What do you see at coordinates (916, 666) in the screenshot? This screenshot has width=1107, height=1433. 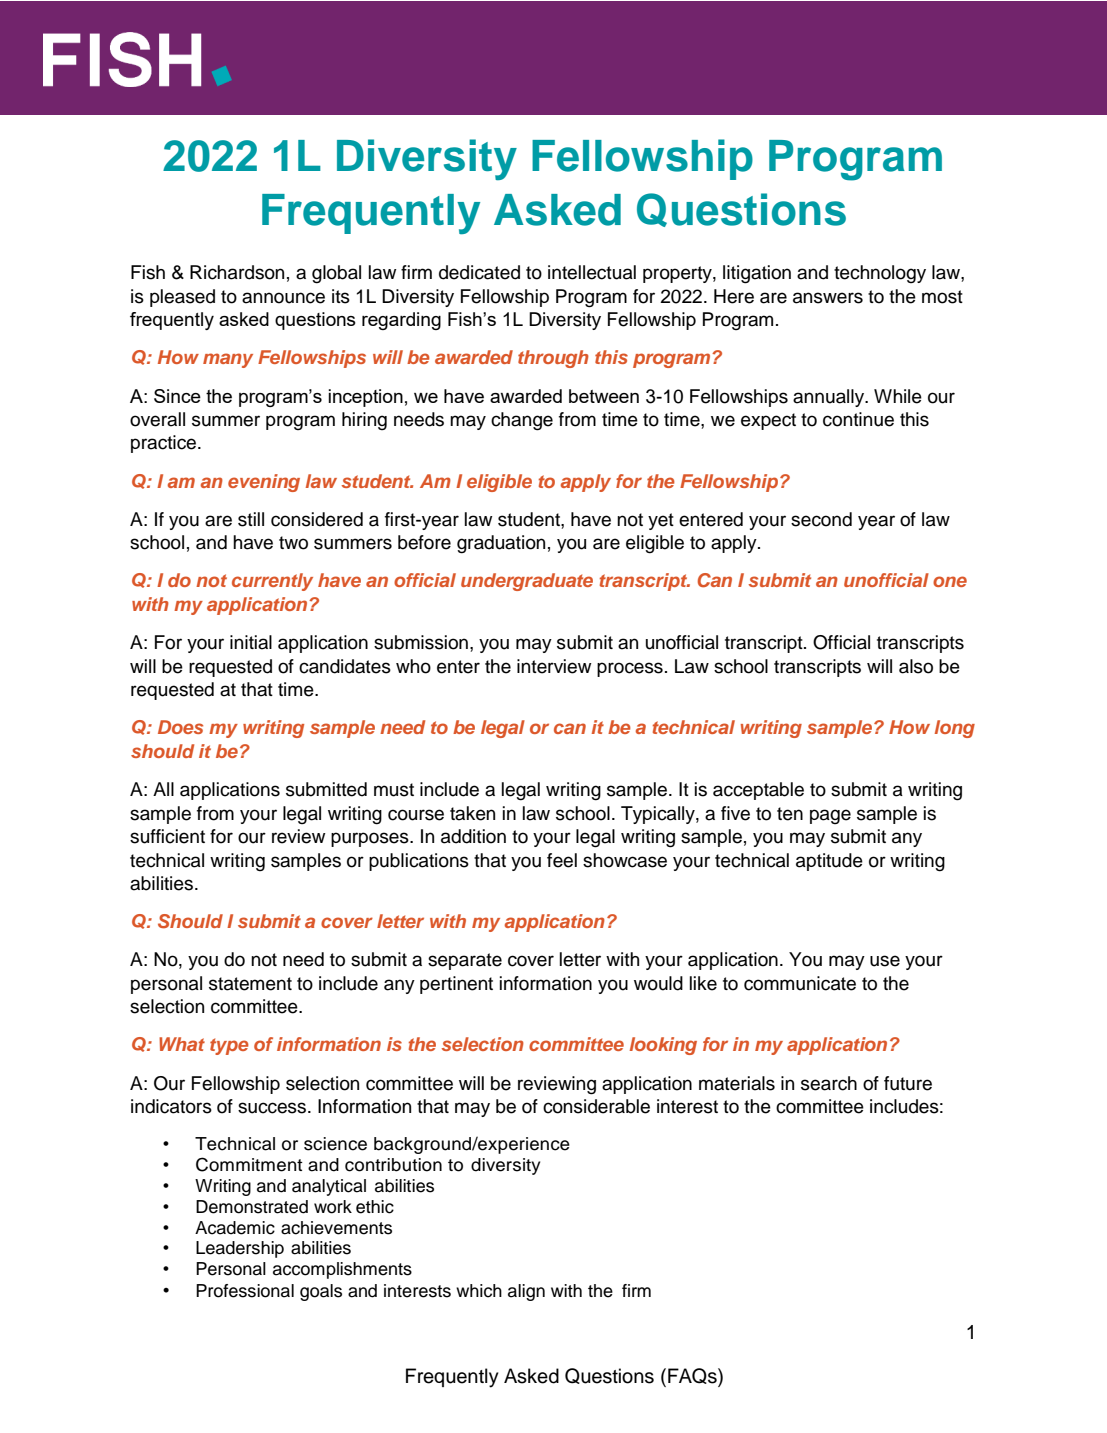 I see `also` at bounding box center [916, 666].
